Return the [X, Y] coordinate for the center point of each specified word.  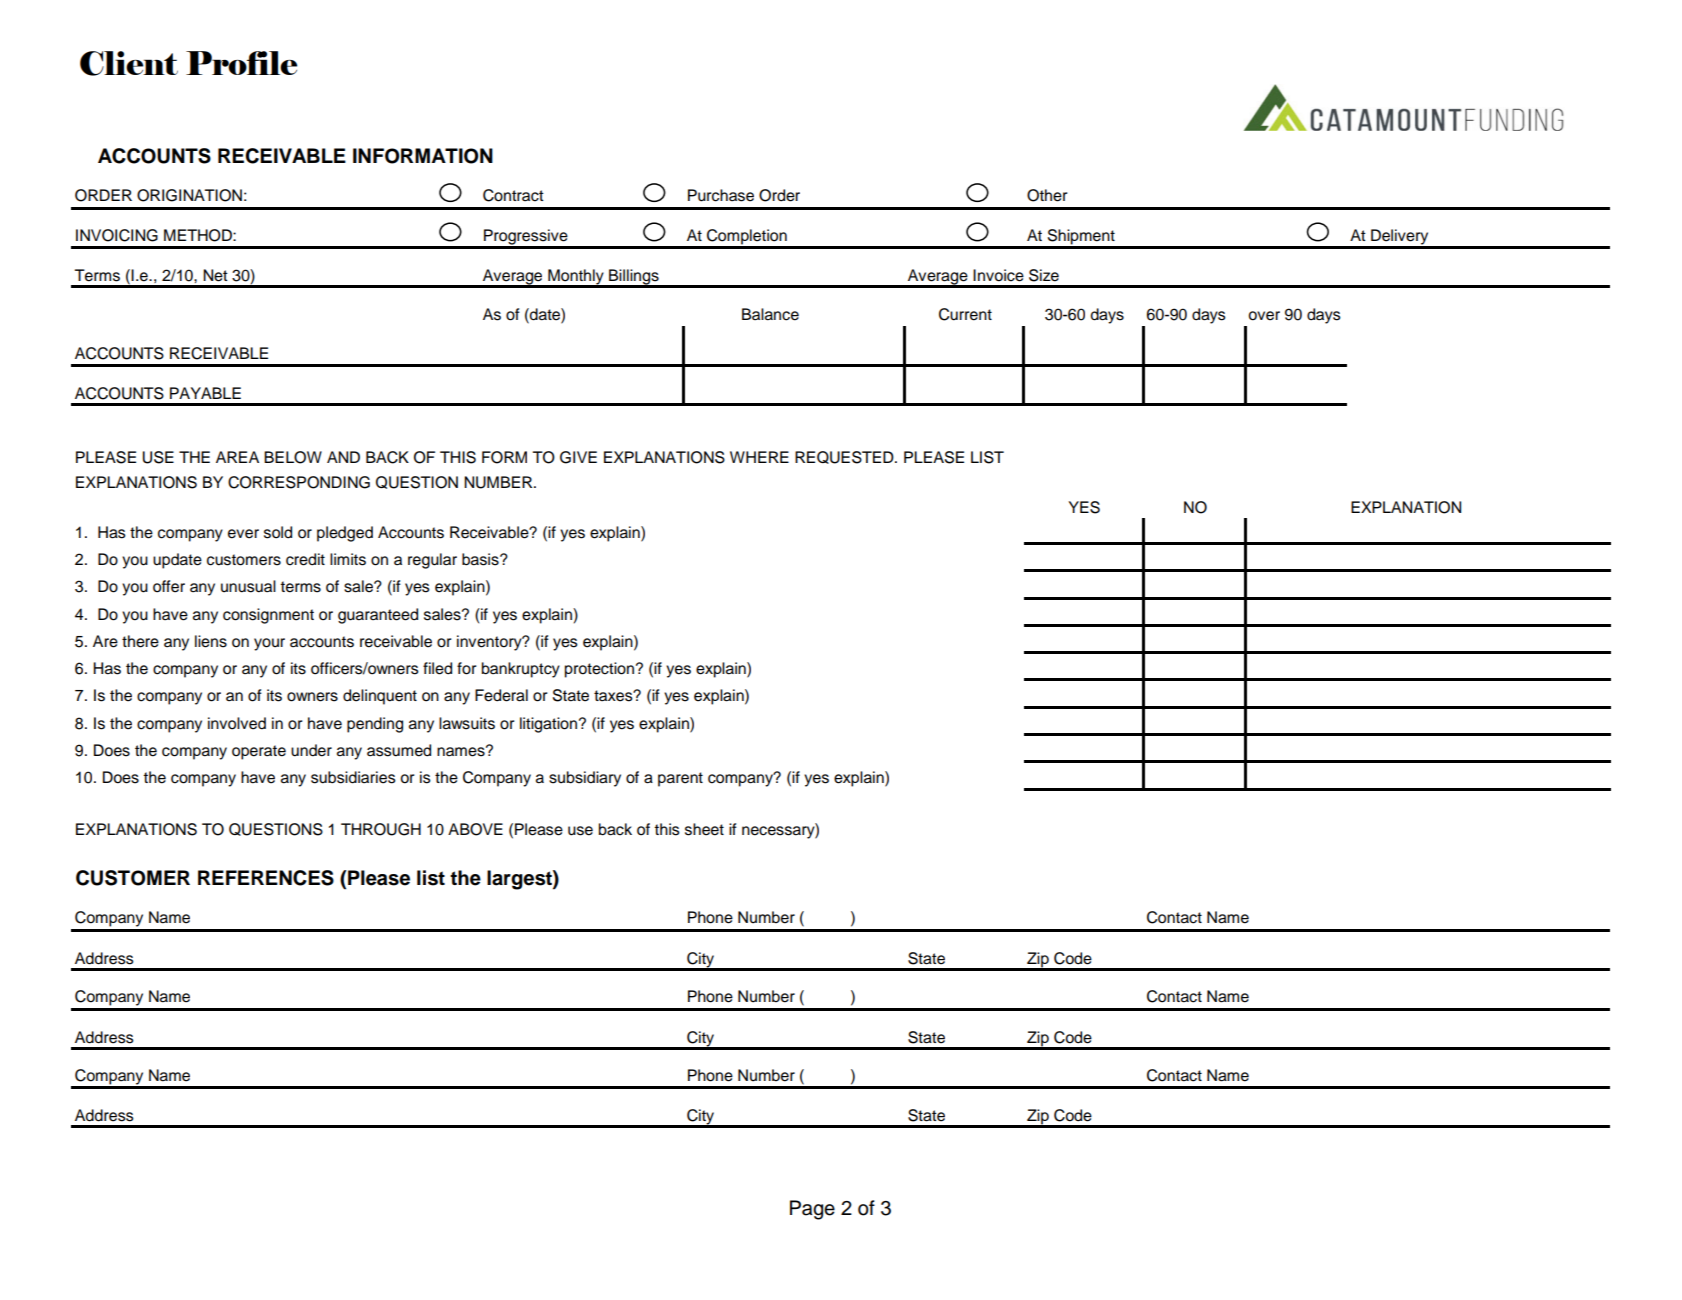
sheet [704, 829]
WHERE [759, 457]
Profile [241, 63]
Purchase [721, 195]
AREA [237, 457]
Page [812, 1210]
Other [1047, 195]
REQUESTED [845, 457]
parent [680, 779]
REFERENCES [266, 878]
